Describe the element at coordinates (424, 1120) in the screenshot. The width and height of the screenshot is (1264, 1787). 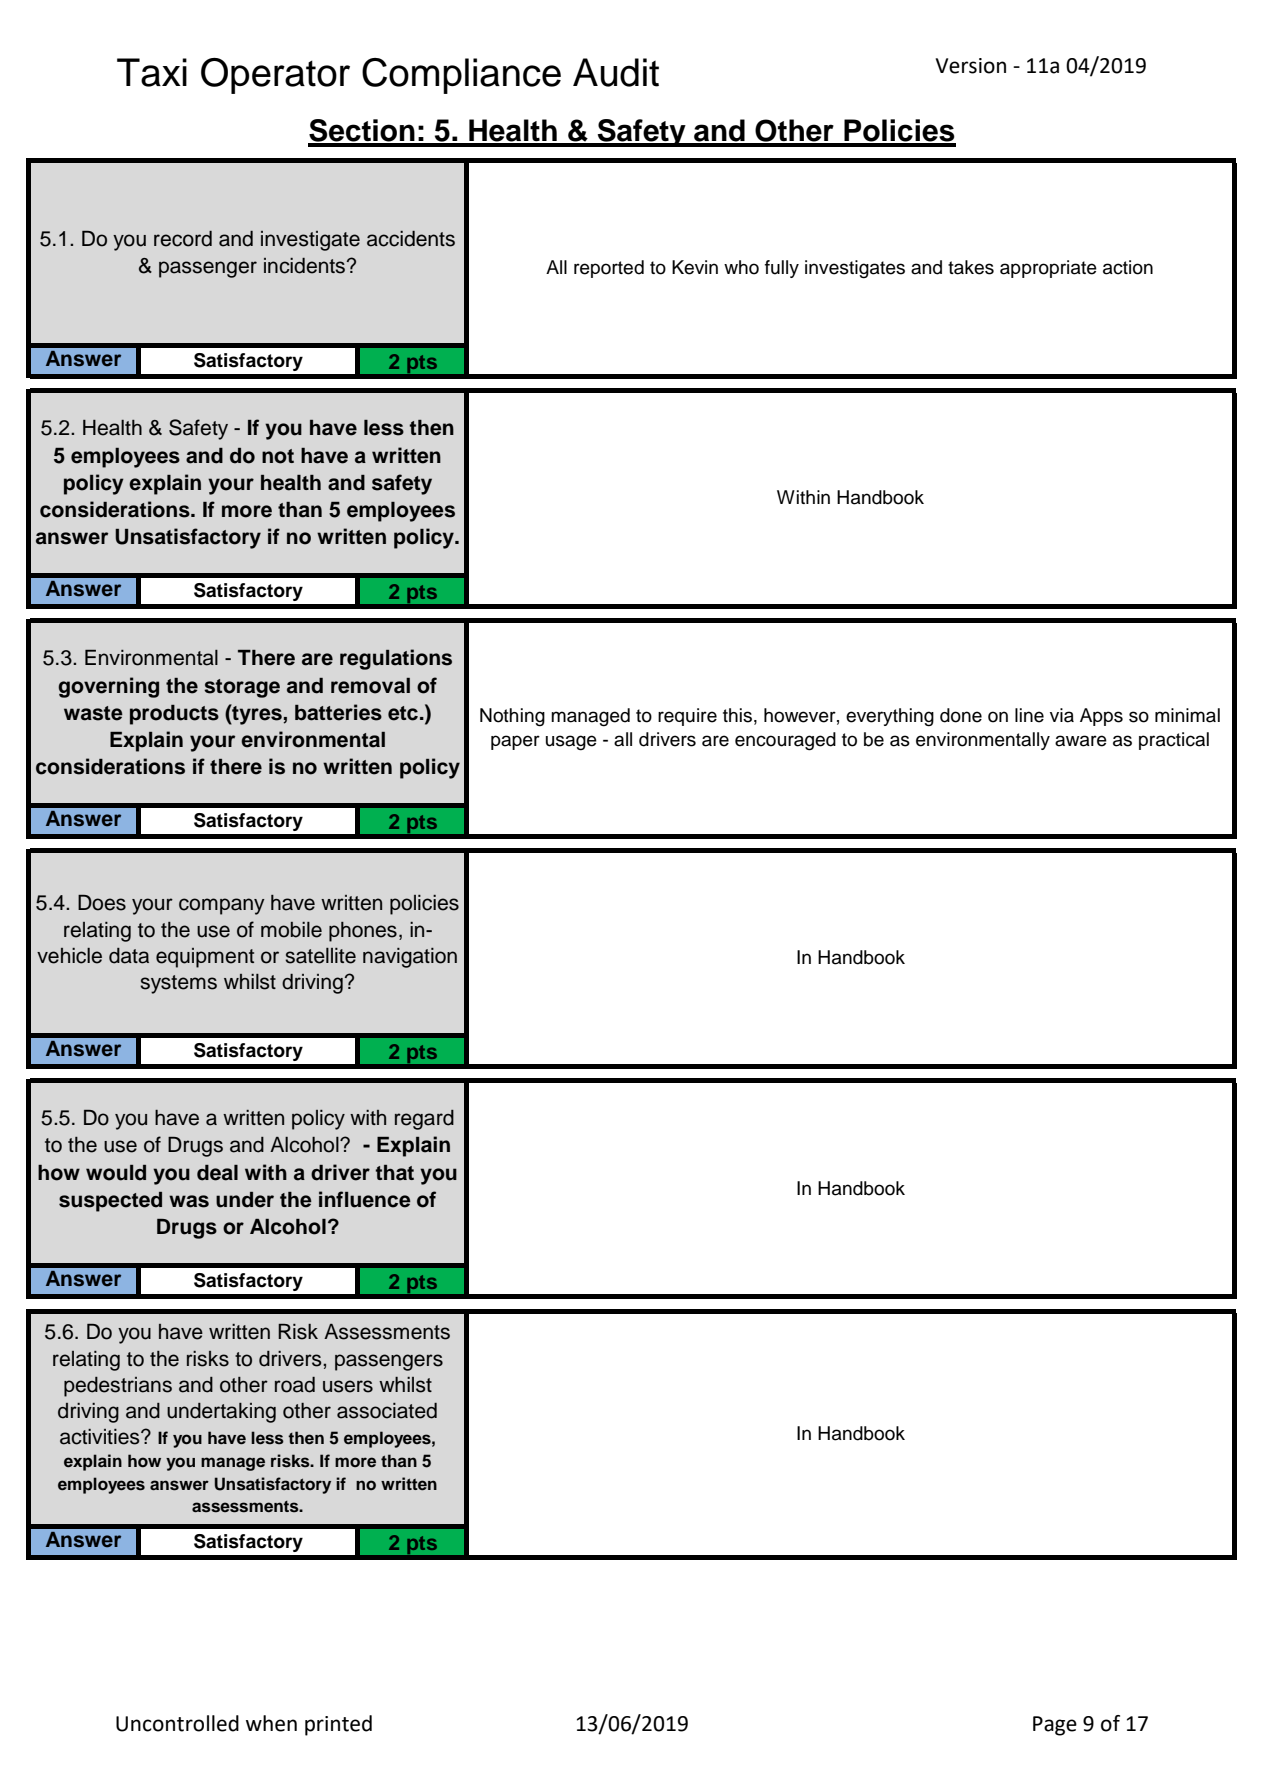
I see `regard` at that location.
